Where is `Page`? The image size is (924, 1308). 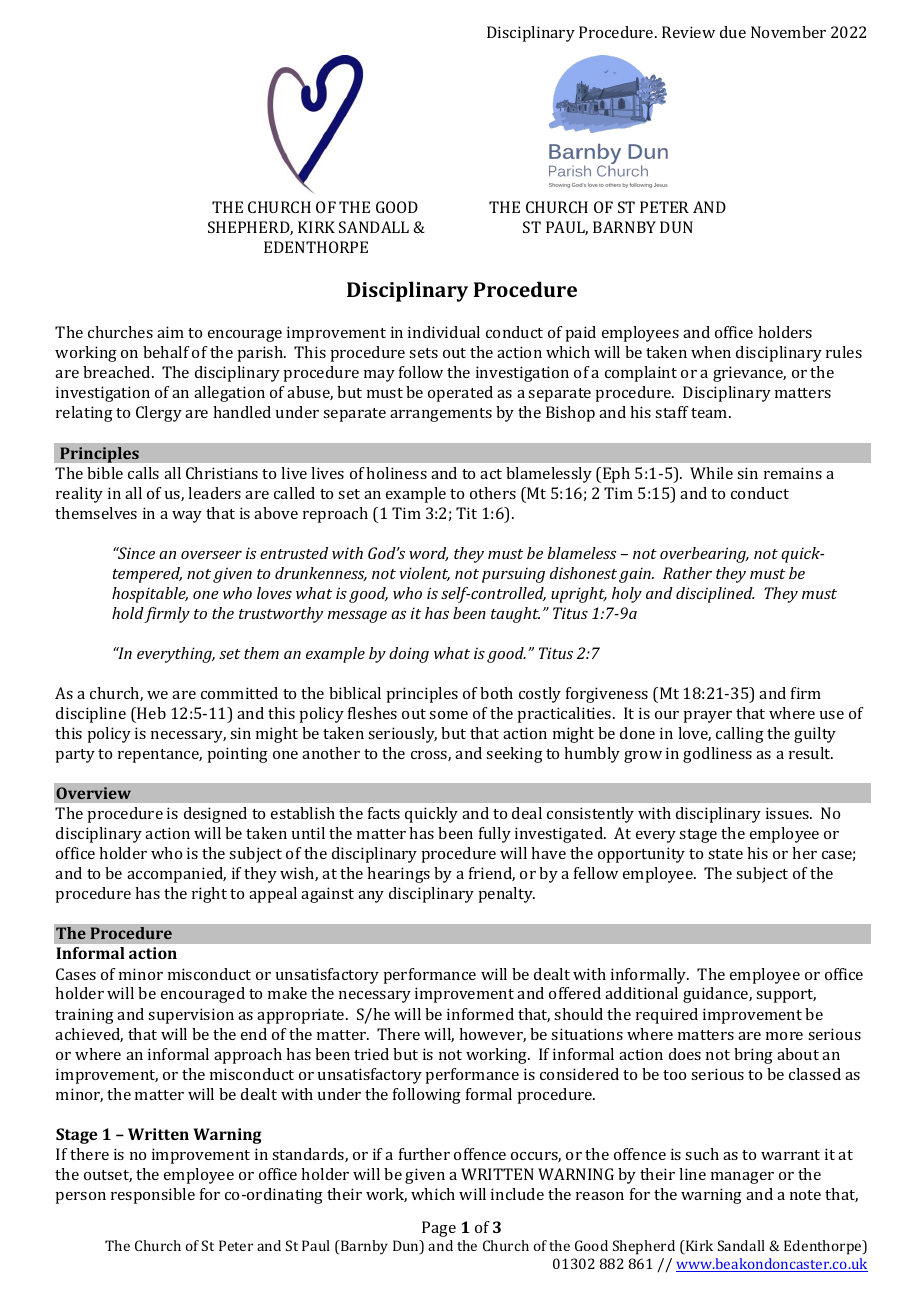
Page is located at coordinates (439, 1229).
